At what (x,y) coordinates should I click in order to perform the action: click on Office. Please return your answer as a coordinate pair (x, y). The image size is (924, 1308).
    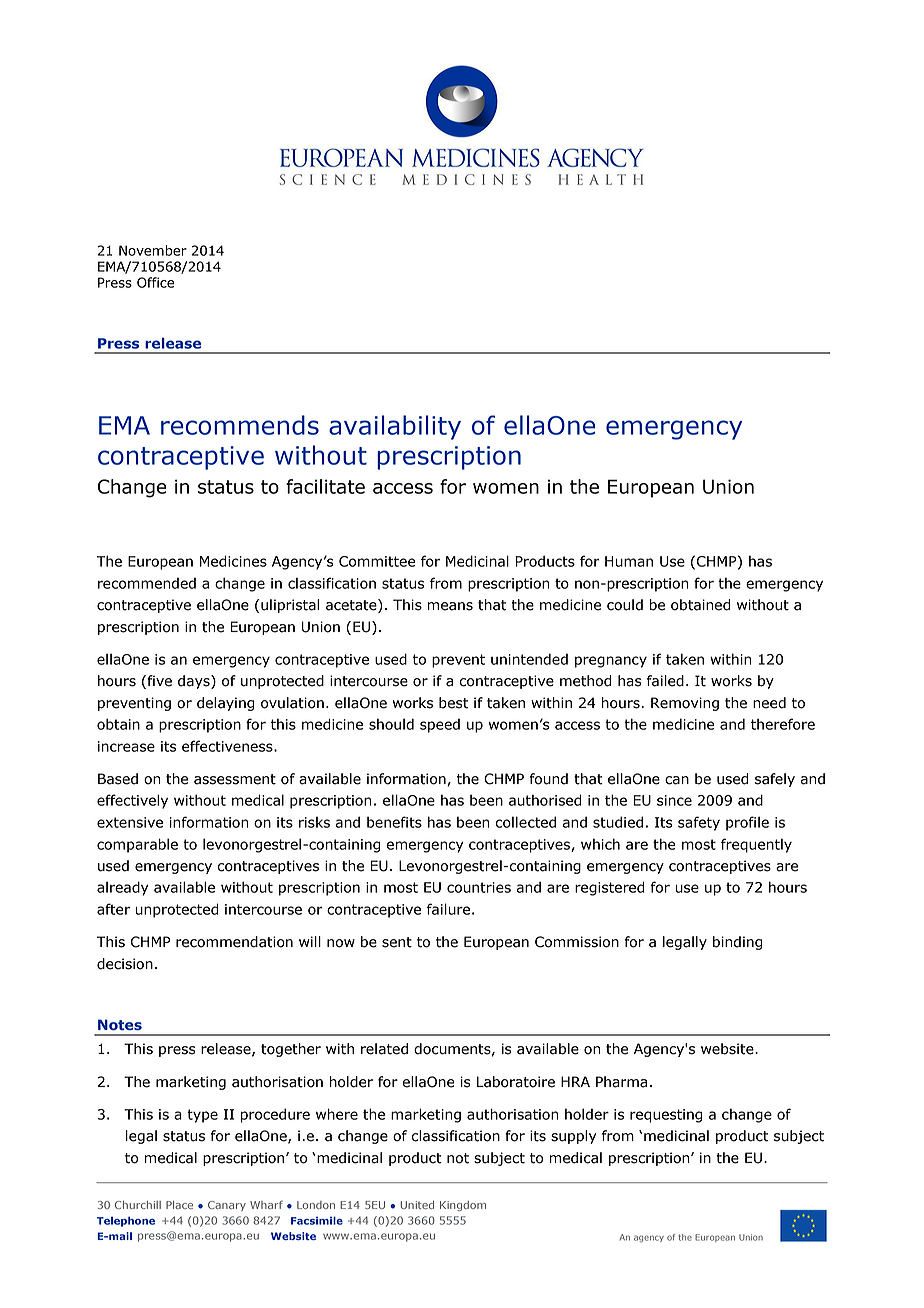
    Looking at the image, I should click on (155, 282).
